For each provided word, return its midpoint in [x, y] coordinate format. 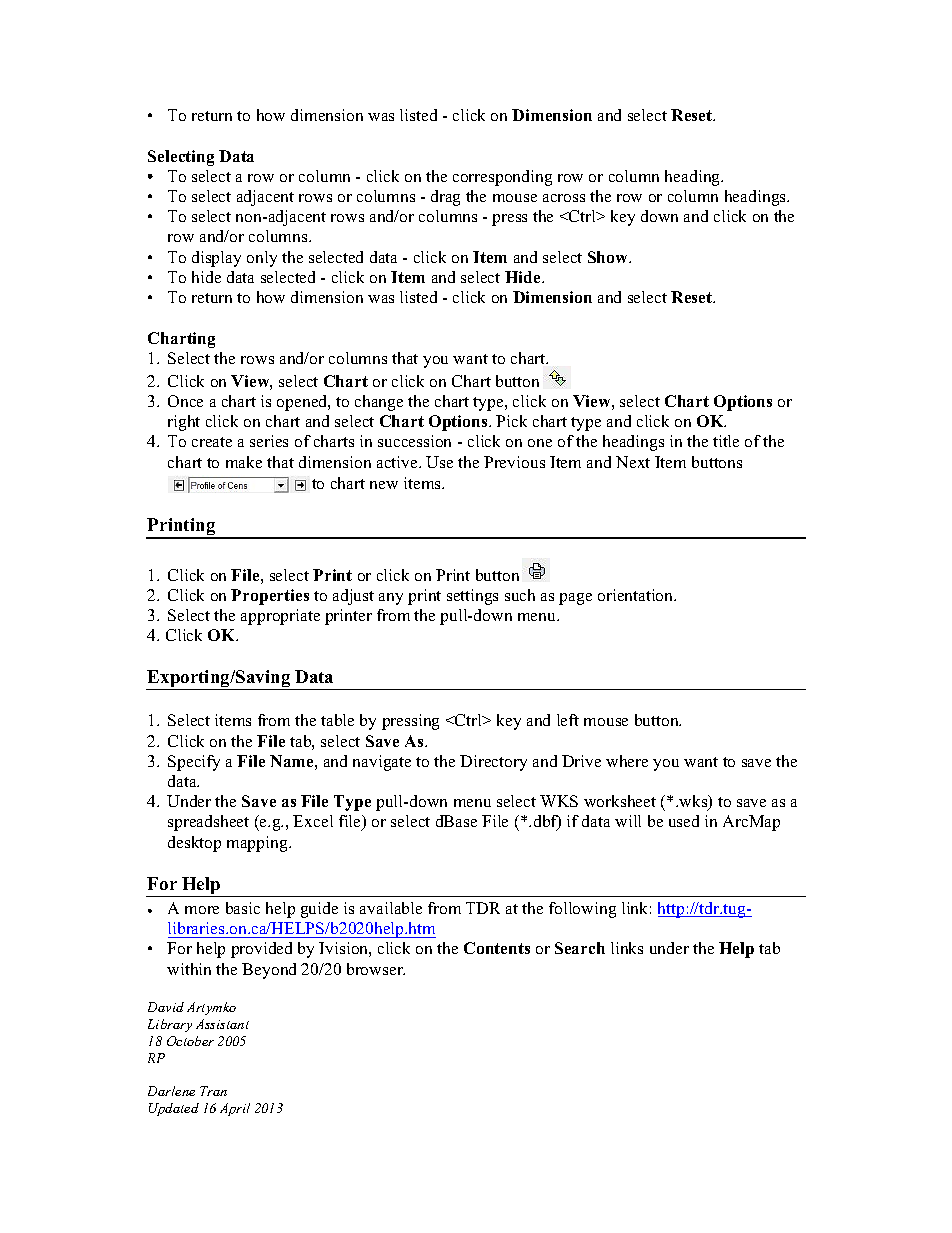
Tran [213, 1091]
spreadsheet [208, 823]
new [384, 485]
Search [580, 948]
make [244, 462]
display [216, 259]
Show [609, 257]
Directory [493, 763]
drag [445, 198]
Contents [497, 948]
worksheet [620, 801]
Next [633, 462]
